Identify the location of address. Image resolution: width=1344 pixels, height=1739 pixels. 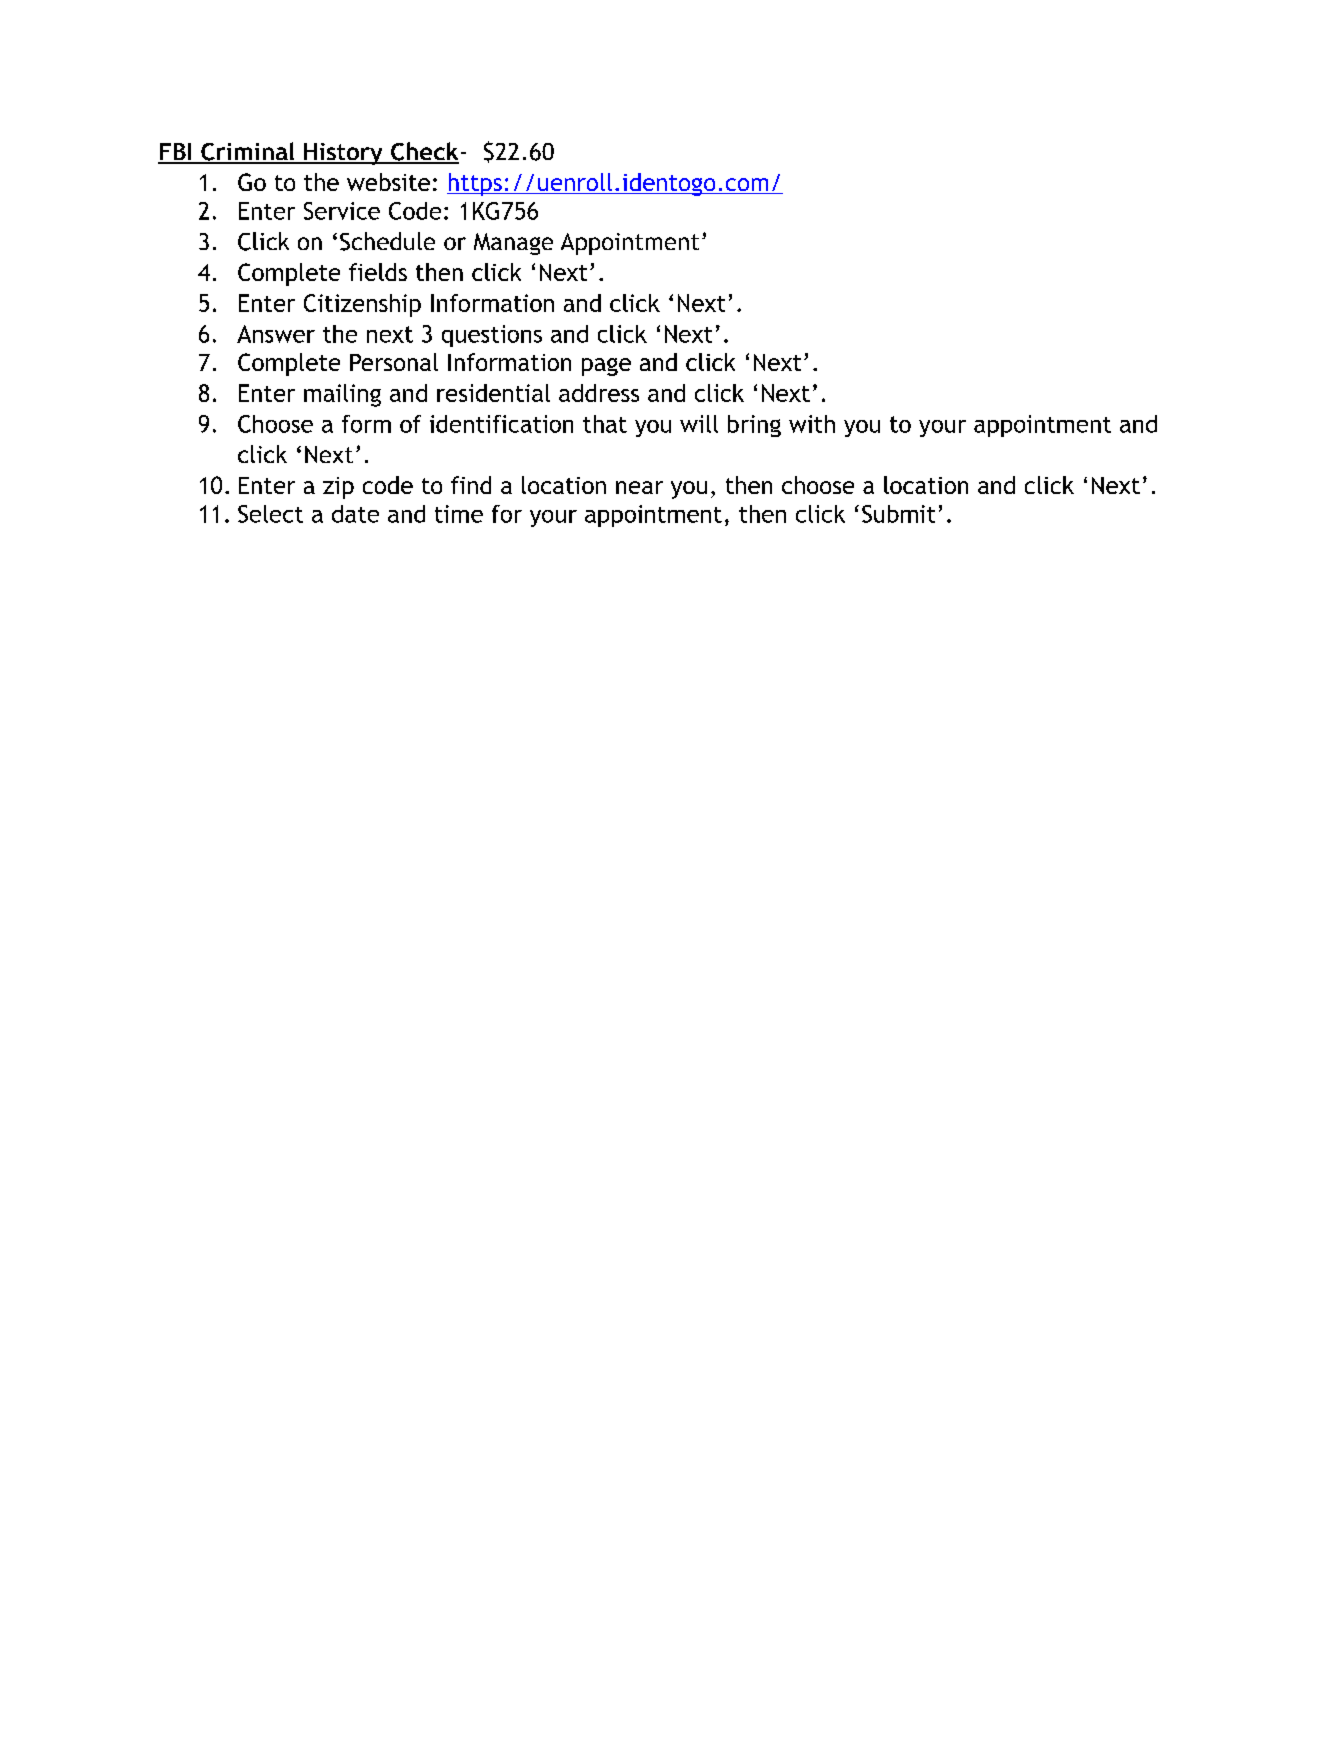
(599, 393).
